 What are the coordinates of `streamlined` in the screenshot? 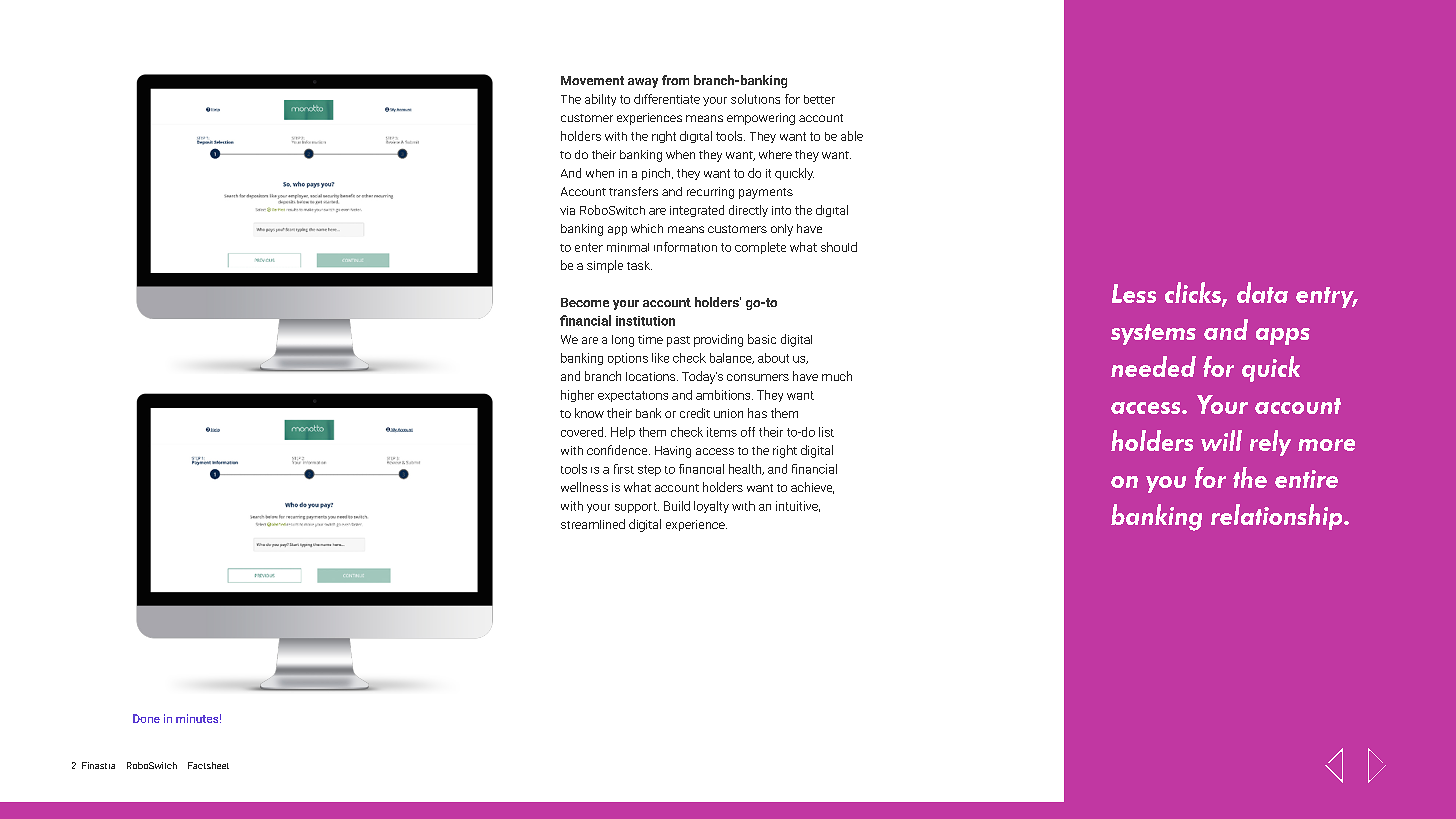 It's located at (593, 524).
